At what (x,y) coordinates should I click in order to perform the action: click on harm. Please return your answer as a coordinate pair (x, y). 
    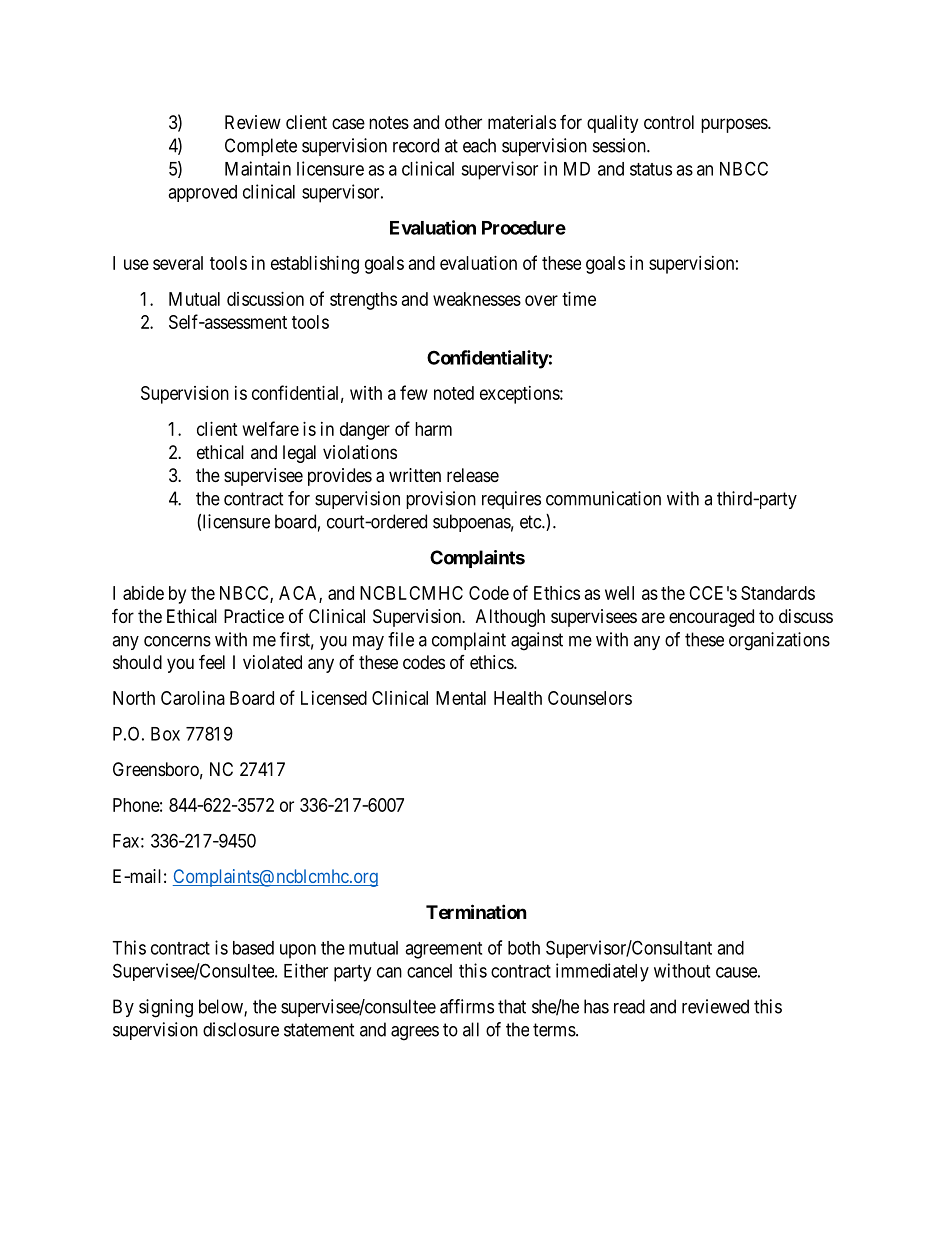
    Looking at the image, I should click on (433, 429).
